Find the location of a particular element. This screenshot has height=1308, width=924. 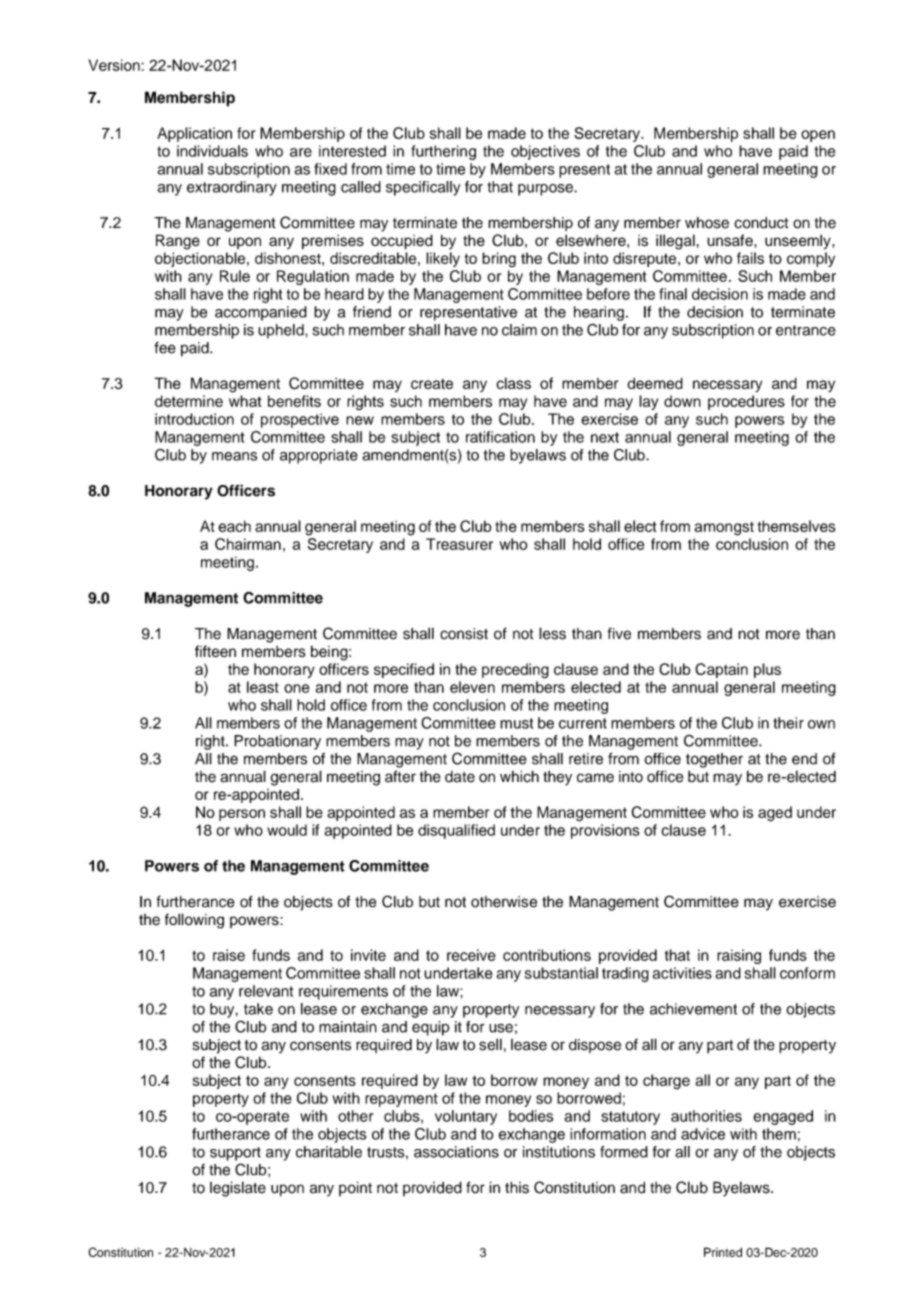

this is located at coordinates (517, 1187).
